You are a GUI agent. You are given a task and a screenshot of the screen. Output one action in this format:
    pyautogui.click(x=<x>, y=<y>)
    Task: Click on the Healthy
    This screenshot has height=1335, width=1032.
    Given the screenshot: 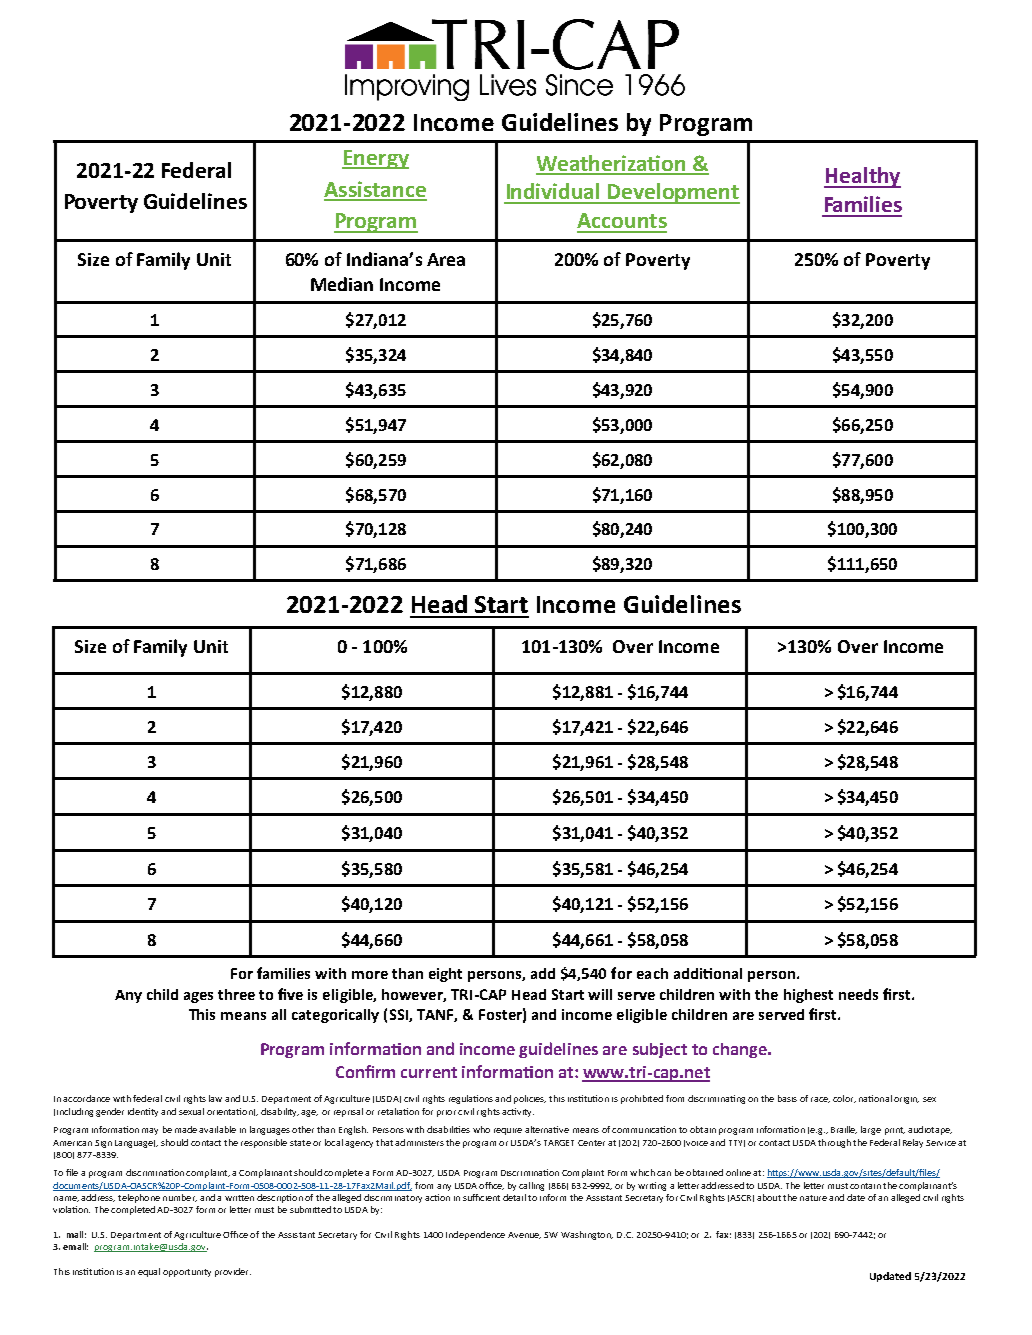 What is the action you would take?
    pyautogui.click(x=862, y=177)
